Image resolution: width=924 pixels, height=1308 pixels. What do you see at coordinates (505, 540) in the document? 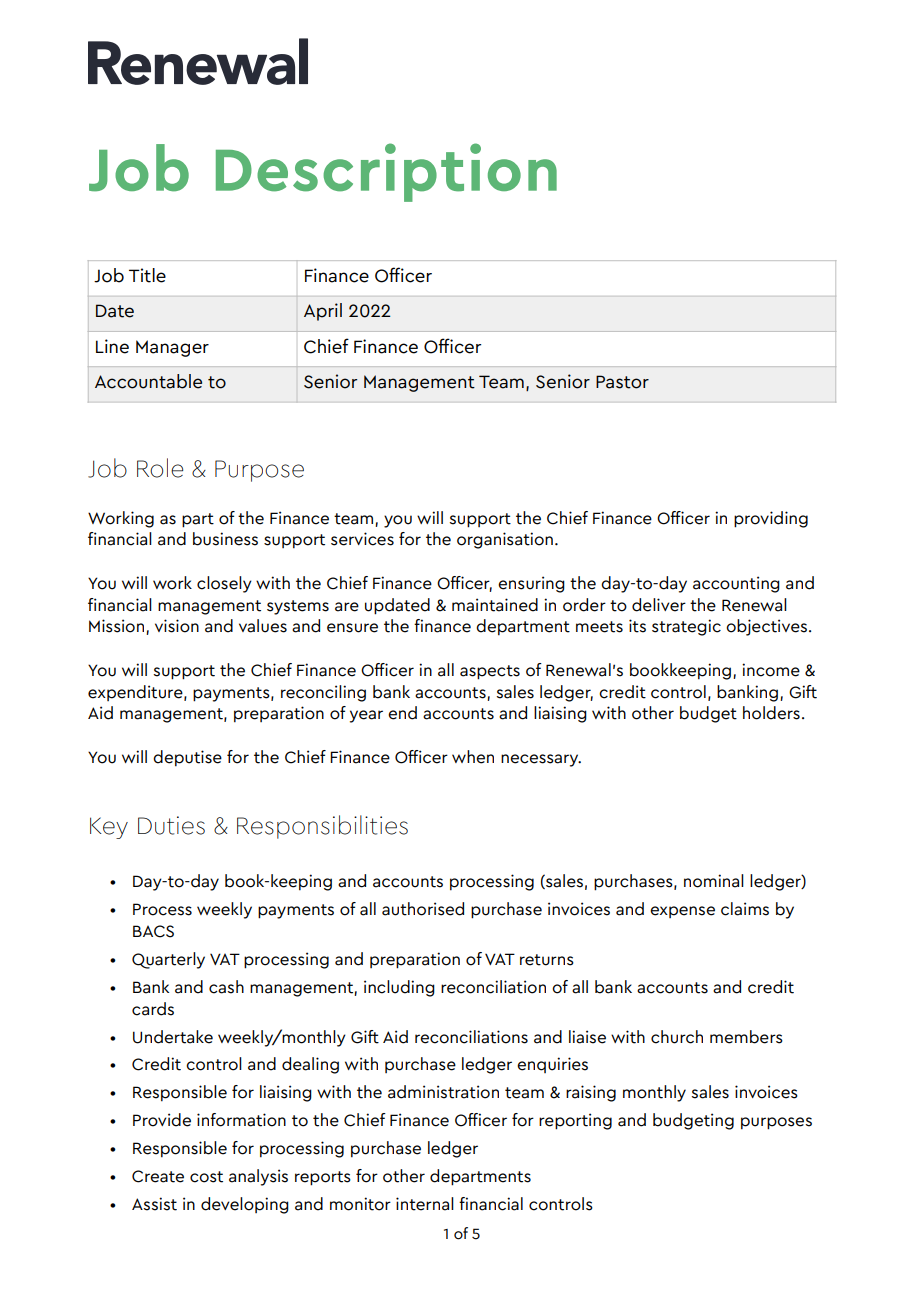
I see `organisation` at bounding box center [505, 540].
